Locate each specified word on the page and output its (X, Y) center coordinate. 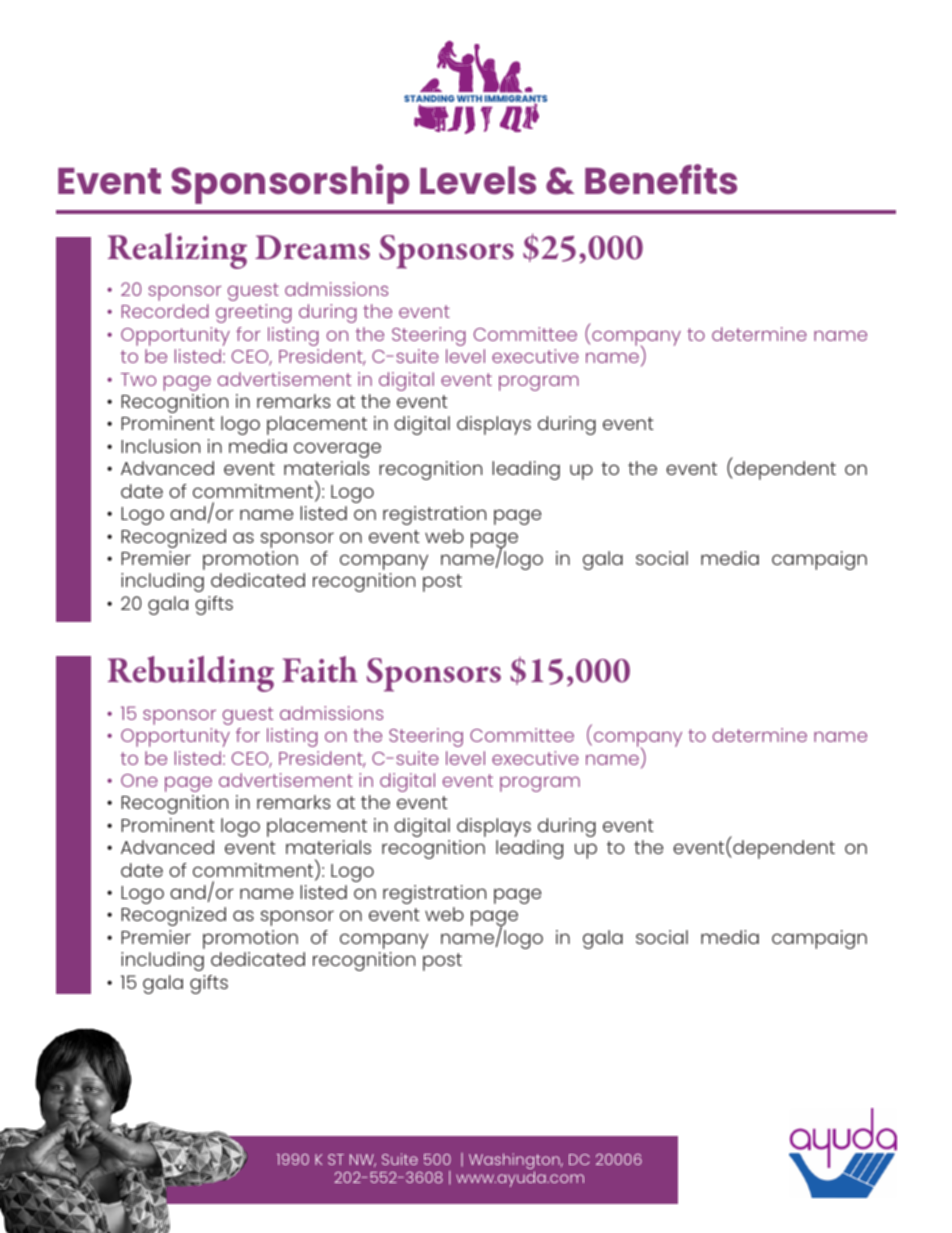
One (139, 780)
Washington (515, 1162)
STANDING (429, 100)
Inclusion (160, 446)
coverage (337, 450)
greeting (254, 313)
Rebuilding (191, 674)
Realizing (177, 251)
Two (138, 379)
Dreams (312, 247)
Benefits (661, 179)
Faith (320, 669)
